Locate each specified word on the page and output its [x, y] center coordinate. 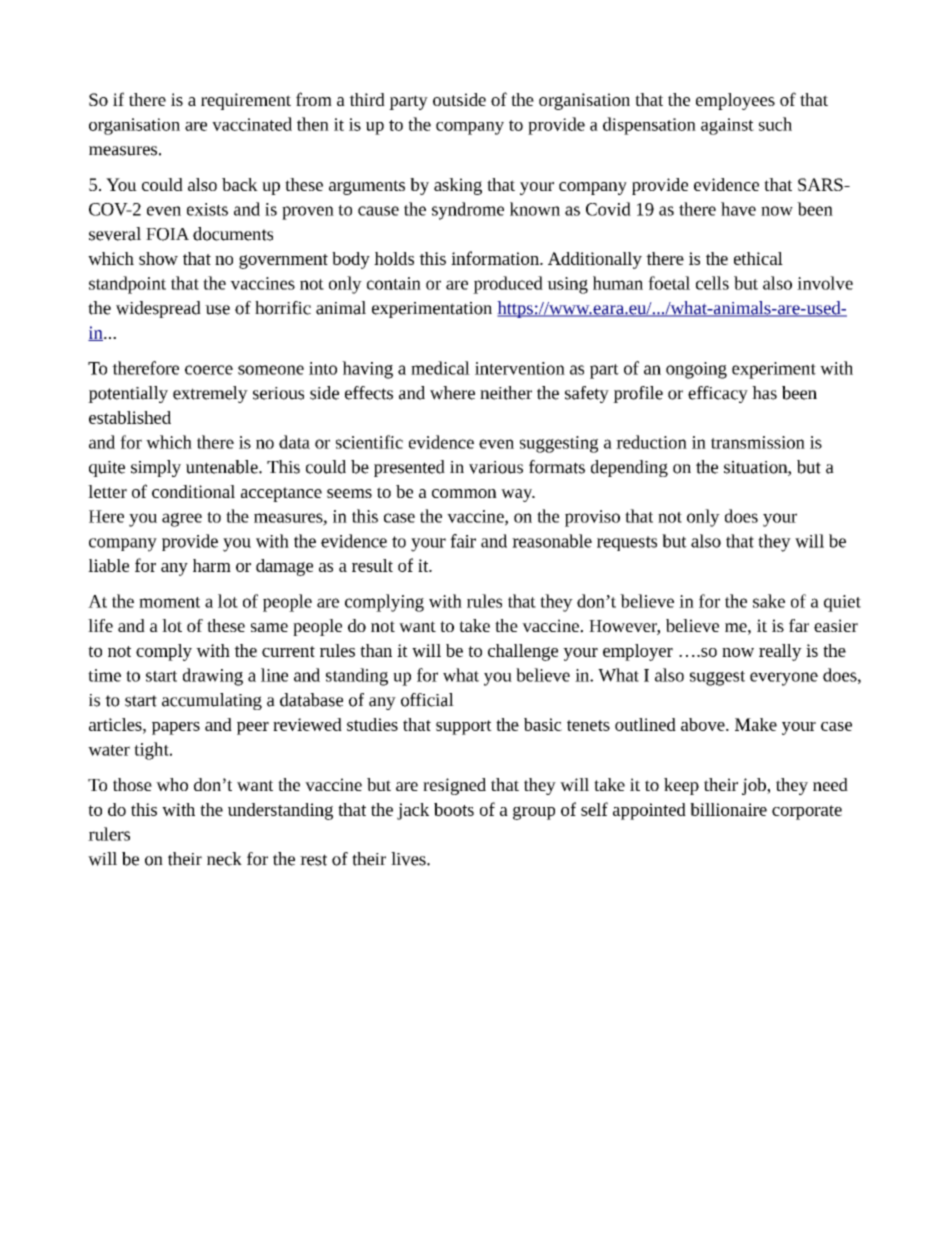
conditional [193, 491]
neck [224, 859]
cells [712, 283]
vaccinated [252, 124]
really [780, 652]
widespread [158, 309]
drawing [213, 677]
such [775, 124]
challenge [523, 652]
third [367, 99]
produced [508, 285]
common [464, 493]
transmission [758, 442]
